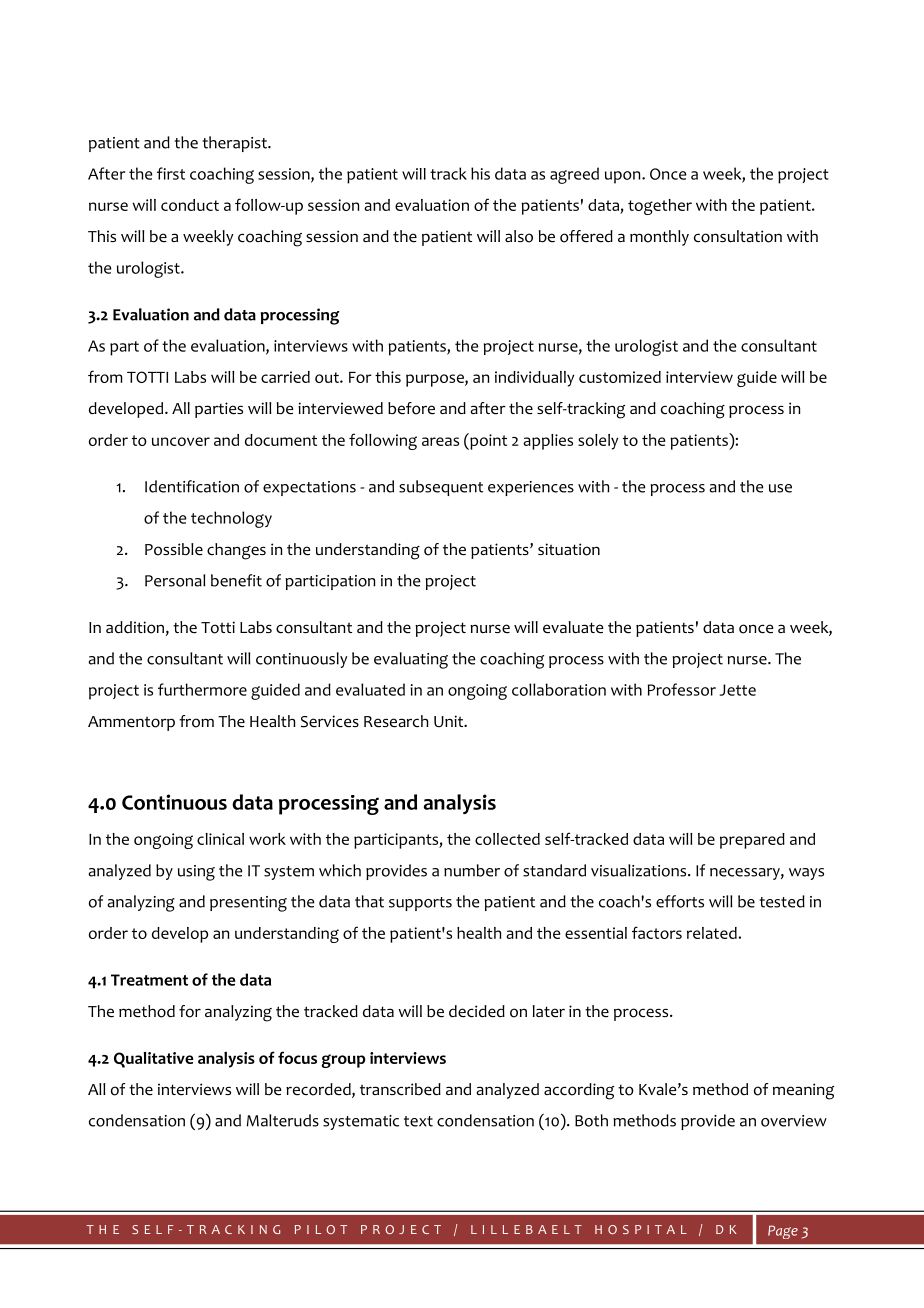  I want to click on also, so click(519, 236).
